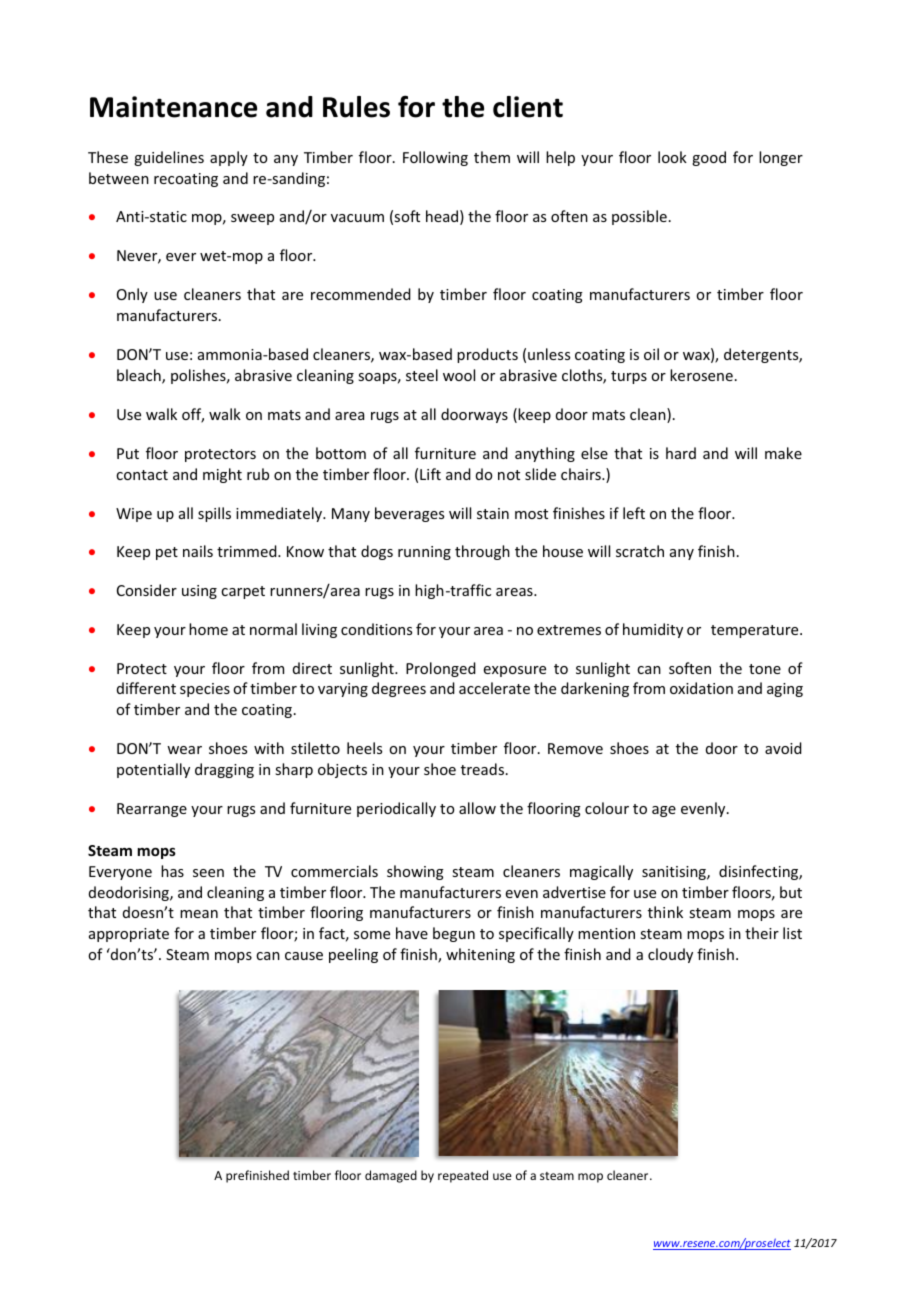 This screenshot has width=924, height=1308. Describe the element at coordinates (208, 629) in the screenshot. I see `home` at that location.
